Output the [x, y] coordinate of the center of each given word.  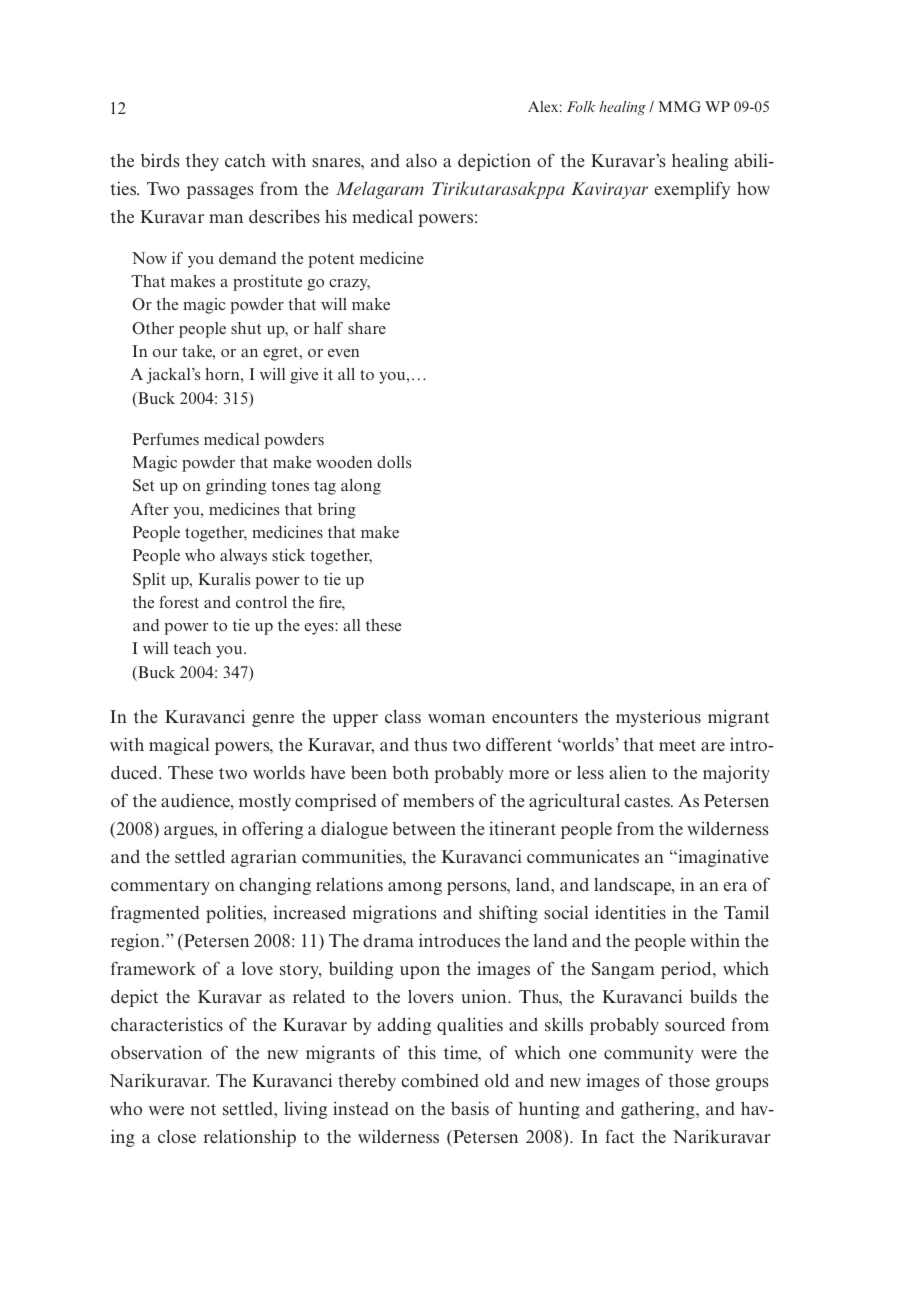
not [203, 1109]
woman [456, 718]
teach [192, 648]
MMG [680, 106]
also [421, 160]
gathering [659, 1110]
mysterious [658, 718]
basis [470, 1108]
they [202, 162]
